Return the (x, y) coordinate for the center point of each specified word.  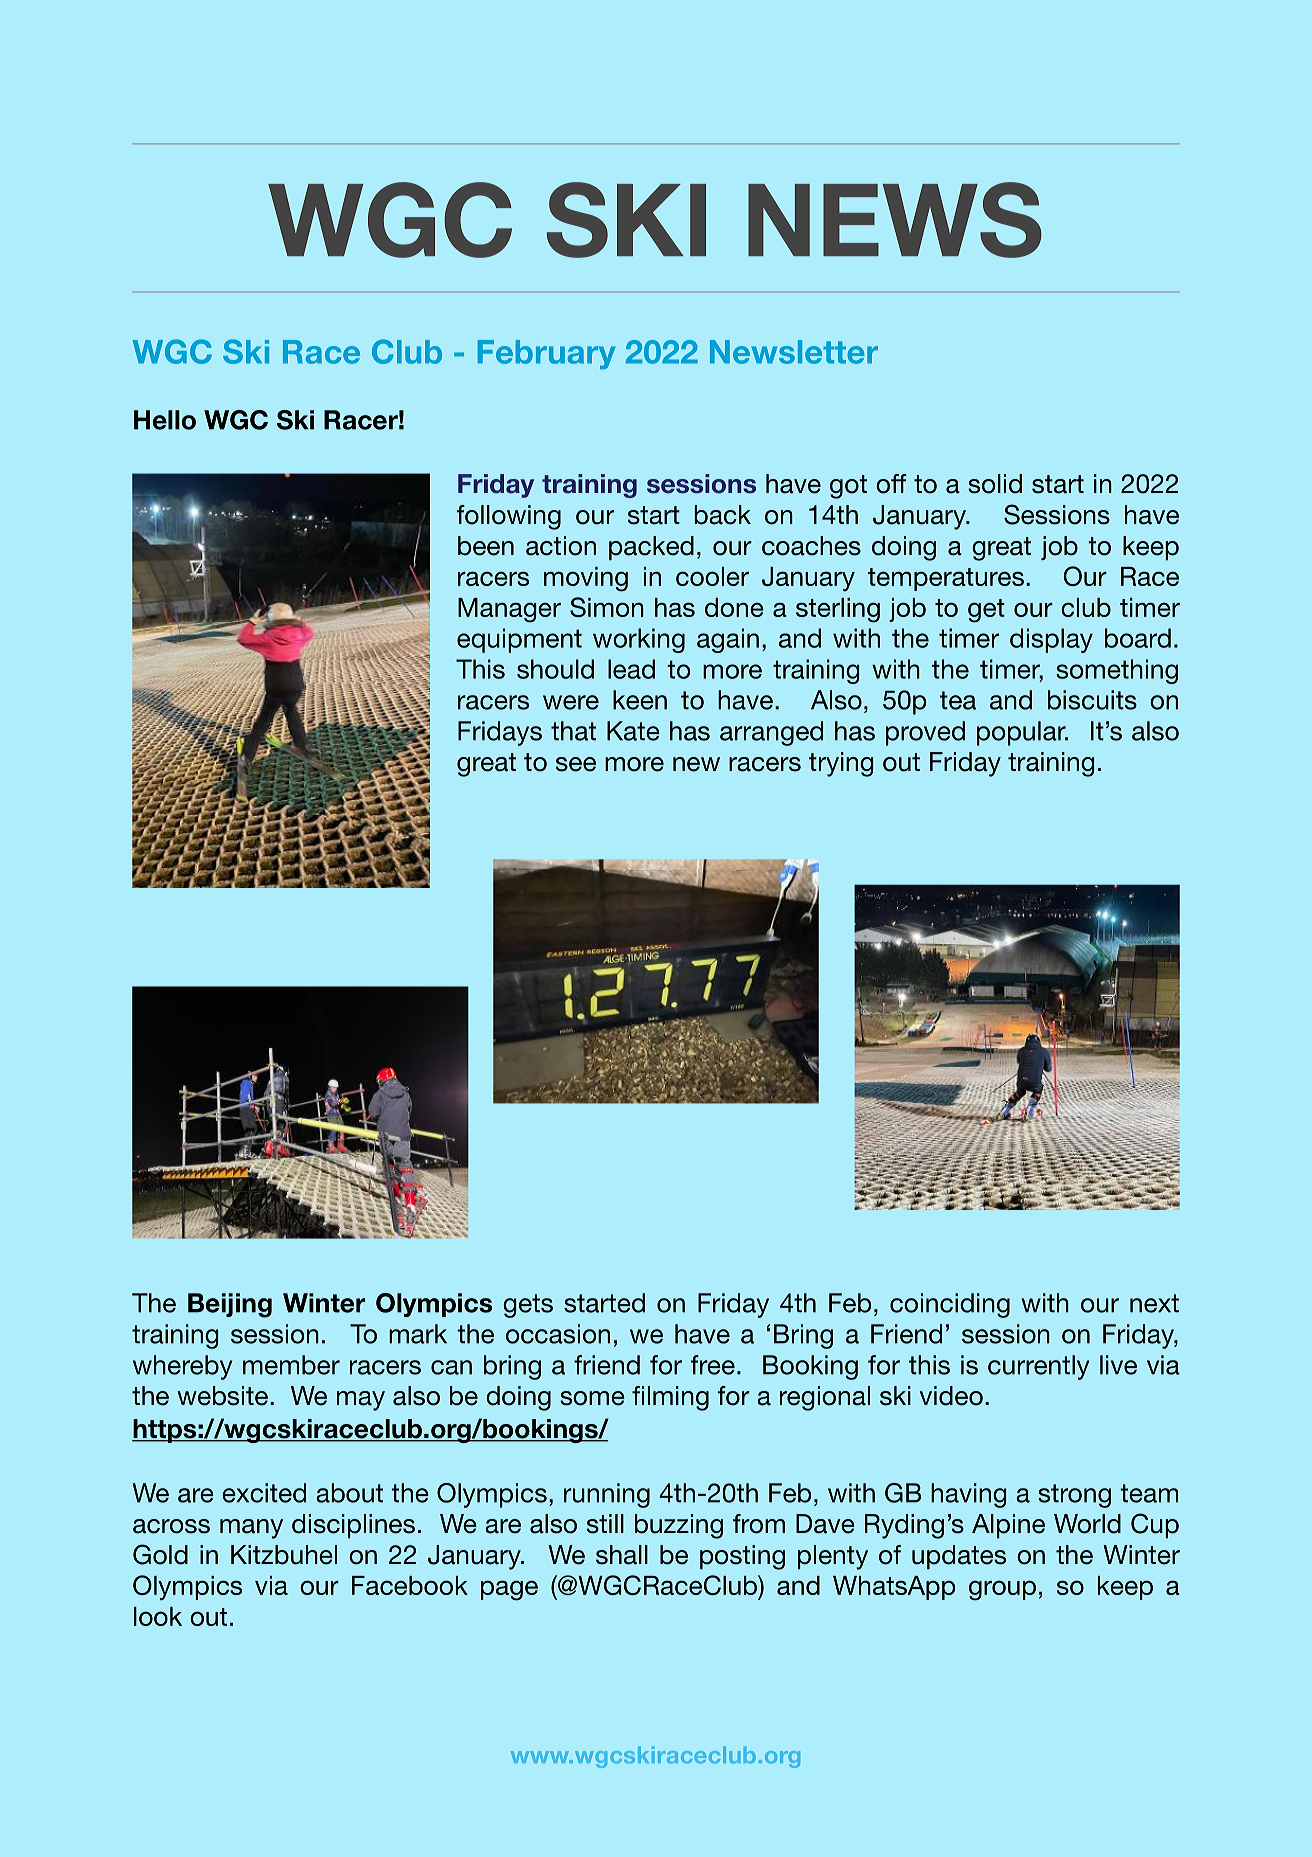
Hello (165, 420)
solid (995, 484)
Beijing (230, 1305)
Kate (633, 731)
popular (1022, 733)
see (576, 764)
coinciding (950, 1305)
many (251, 1529)
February (546, 354)
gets (528, 1306)
